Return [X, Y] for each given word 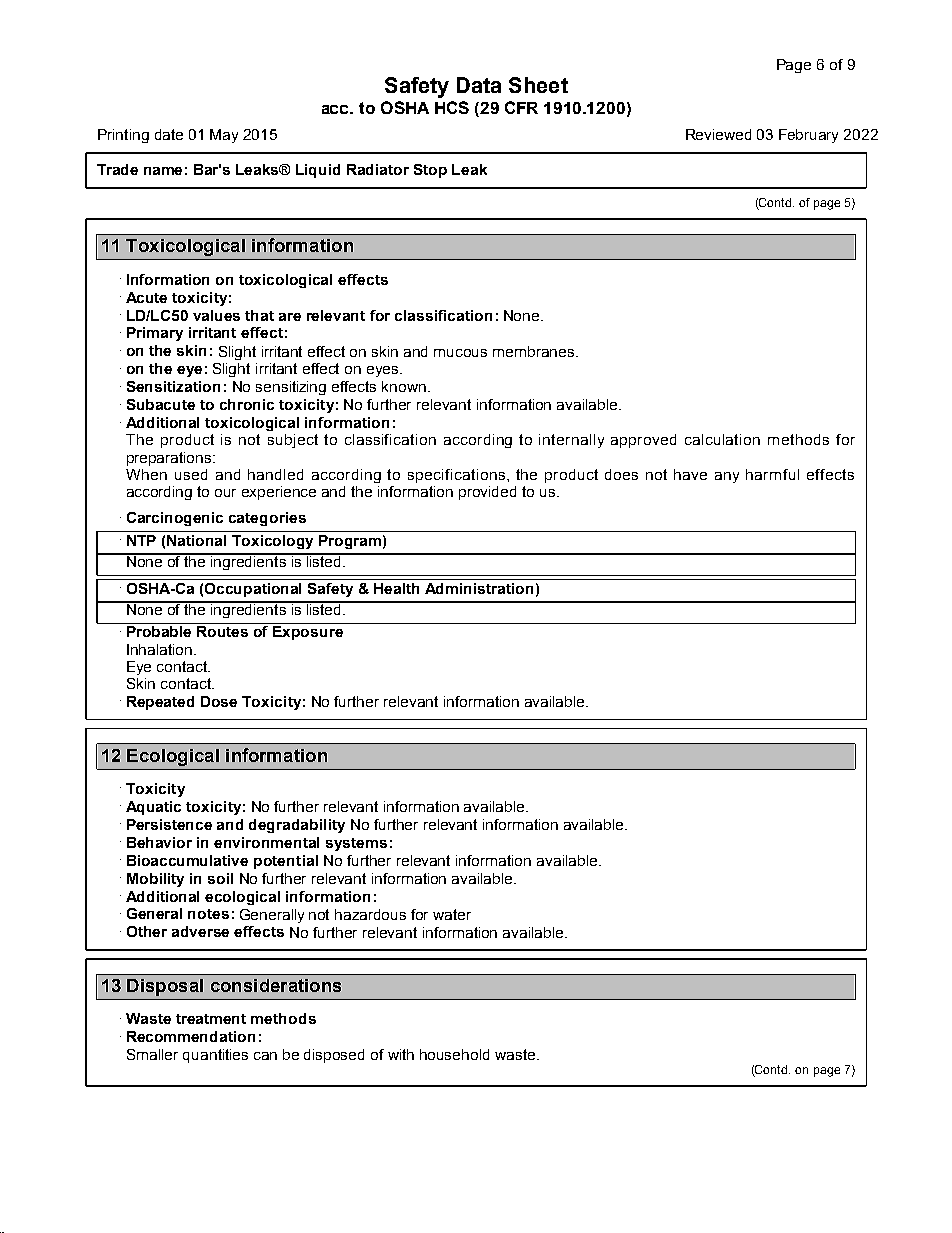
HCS [452, 107]
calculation [722, 439]
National [196, 540]
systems [356, 844]
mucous [460, 353]
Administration [479, 588]
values [216, 315]
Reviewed [718, 134]
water [452, 914]
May [224, 136]
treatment [211, 1019]
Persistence [169, 824]
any [727, 477]
